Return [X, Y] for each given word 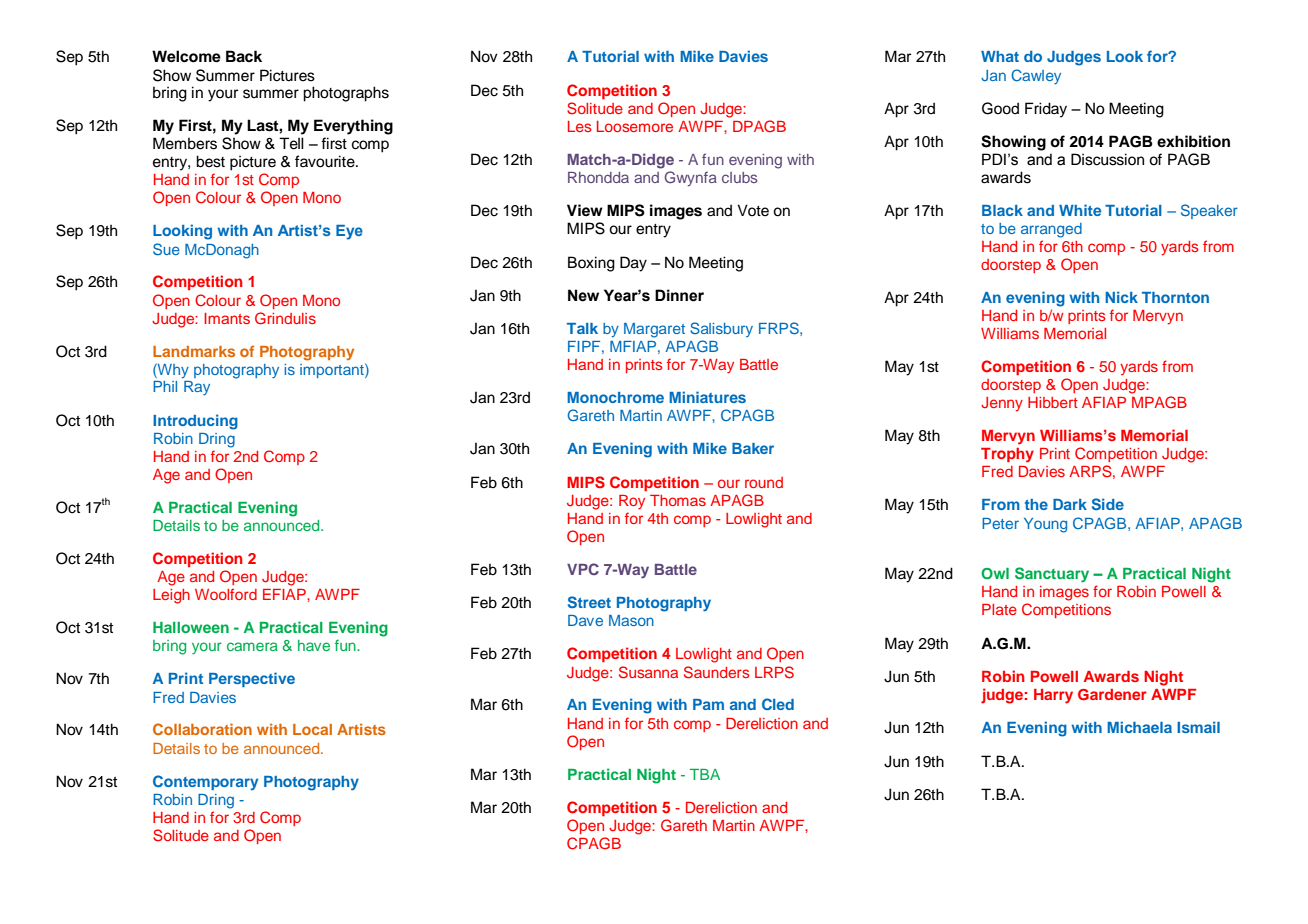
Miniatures [707, 397]
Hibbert [1053, 402]
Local [312, 729]
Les [580, 126]
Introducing [195, 422]
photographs [346, 94]
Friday [1046, 110]
